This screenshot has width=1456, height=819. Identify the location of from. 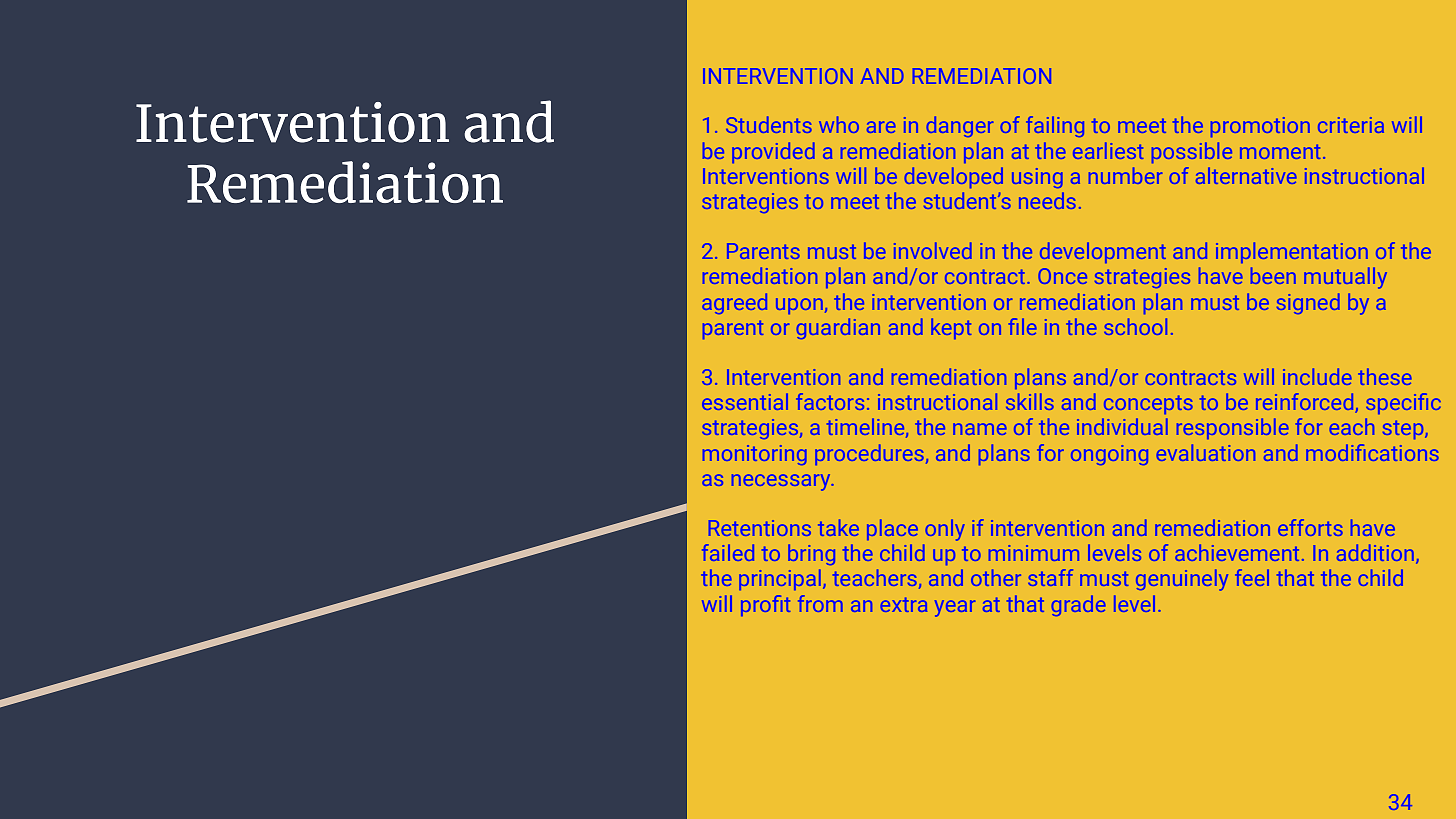
(820, 603).
